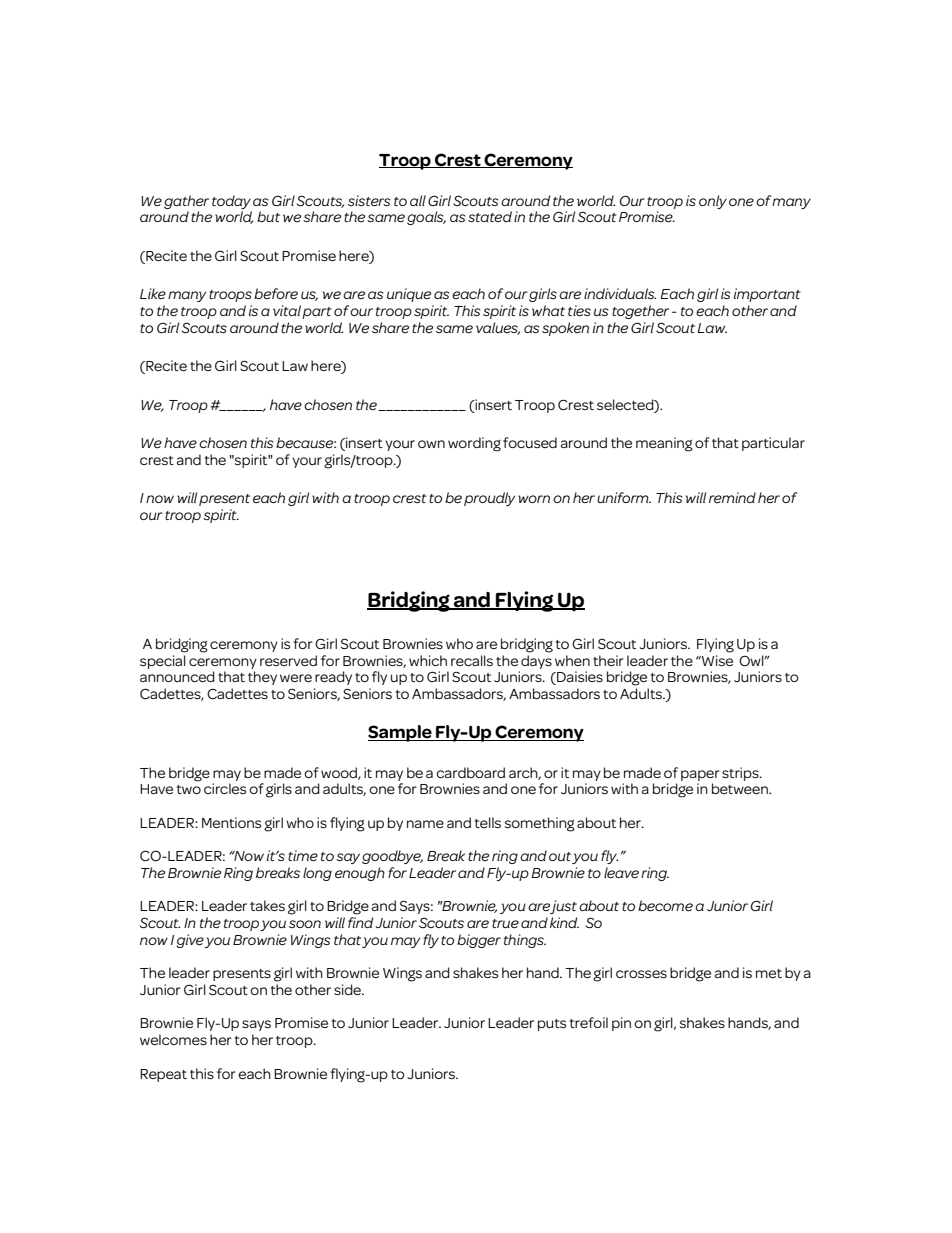  I want to click on only, so click(713, 202).
